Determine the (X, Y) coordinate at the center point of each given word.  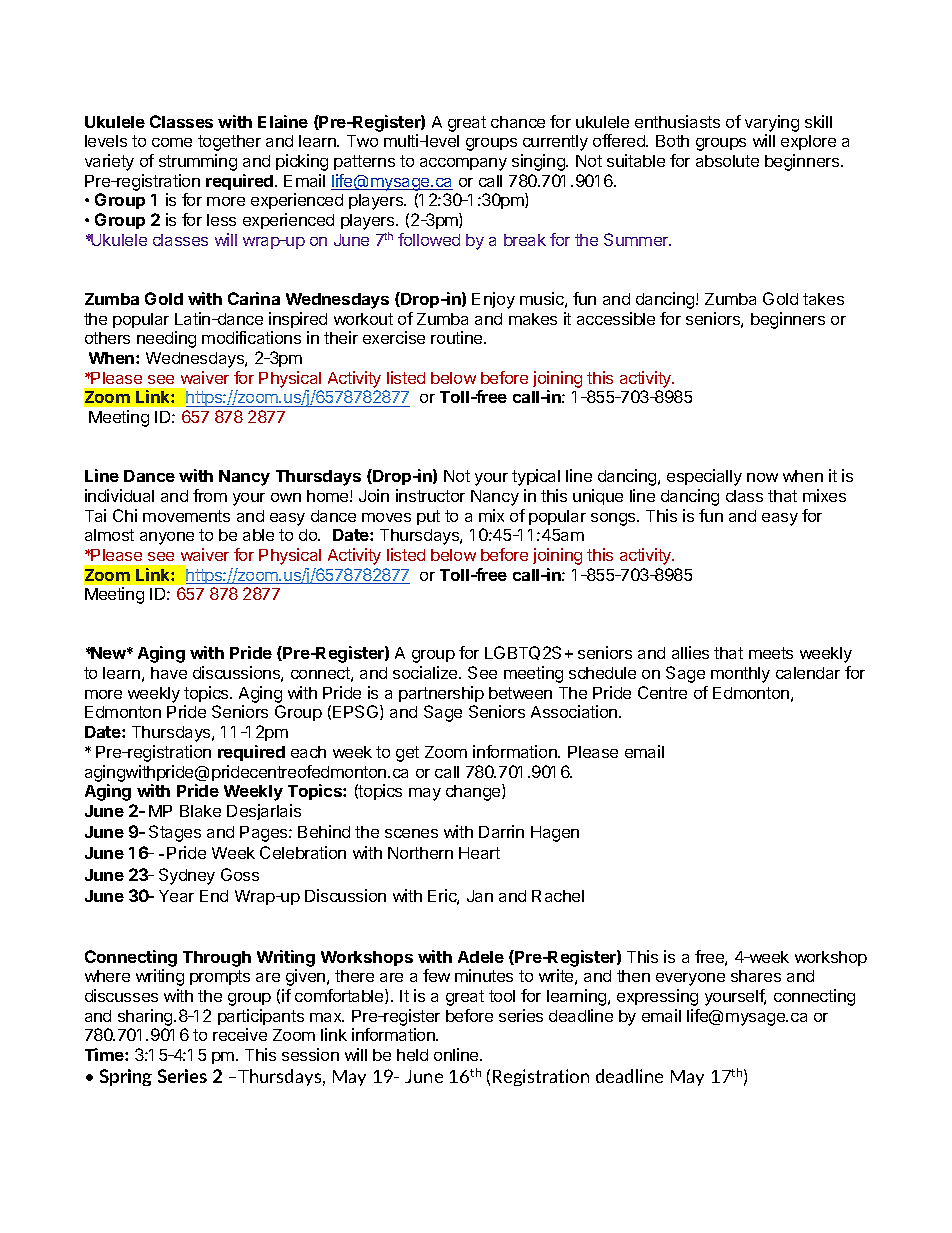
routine (458, 337)
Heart (479, 853)
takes (823, 299)
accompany (463, 164)
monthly (740, 675)
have (169, 673)
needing (166, 339)
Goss (240, 874)
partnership (441, 694)
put (428, 517)
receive (240, 1034)
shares (756, 976)
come (172, 142)
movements (186, 516)
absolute (727, 161)
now (762, 477)
